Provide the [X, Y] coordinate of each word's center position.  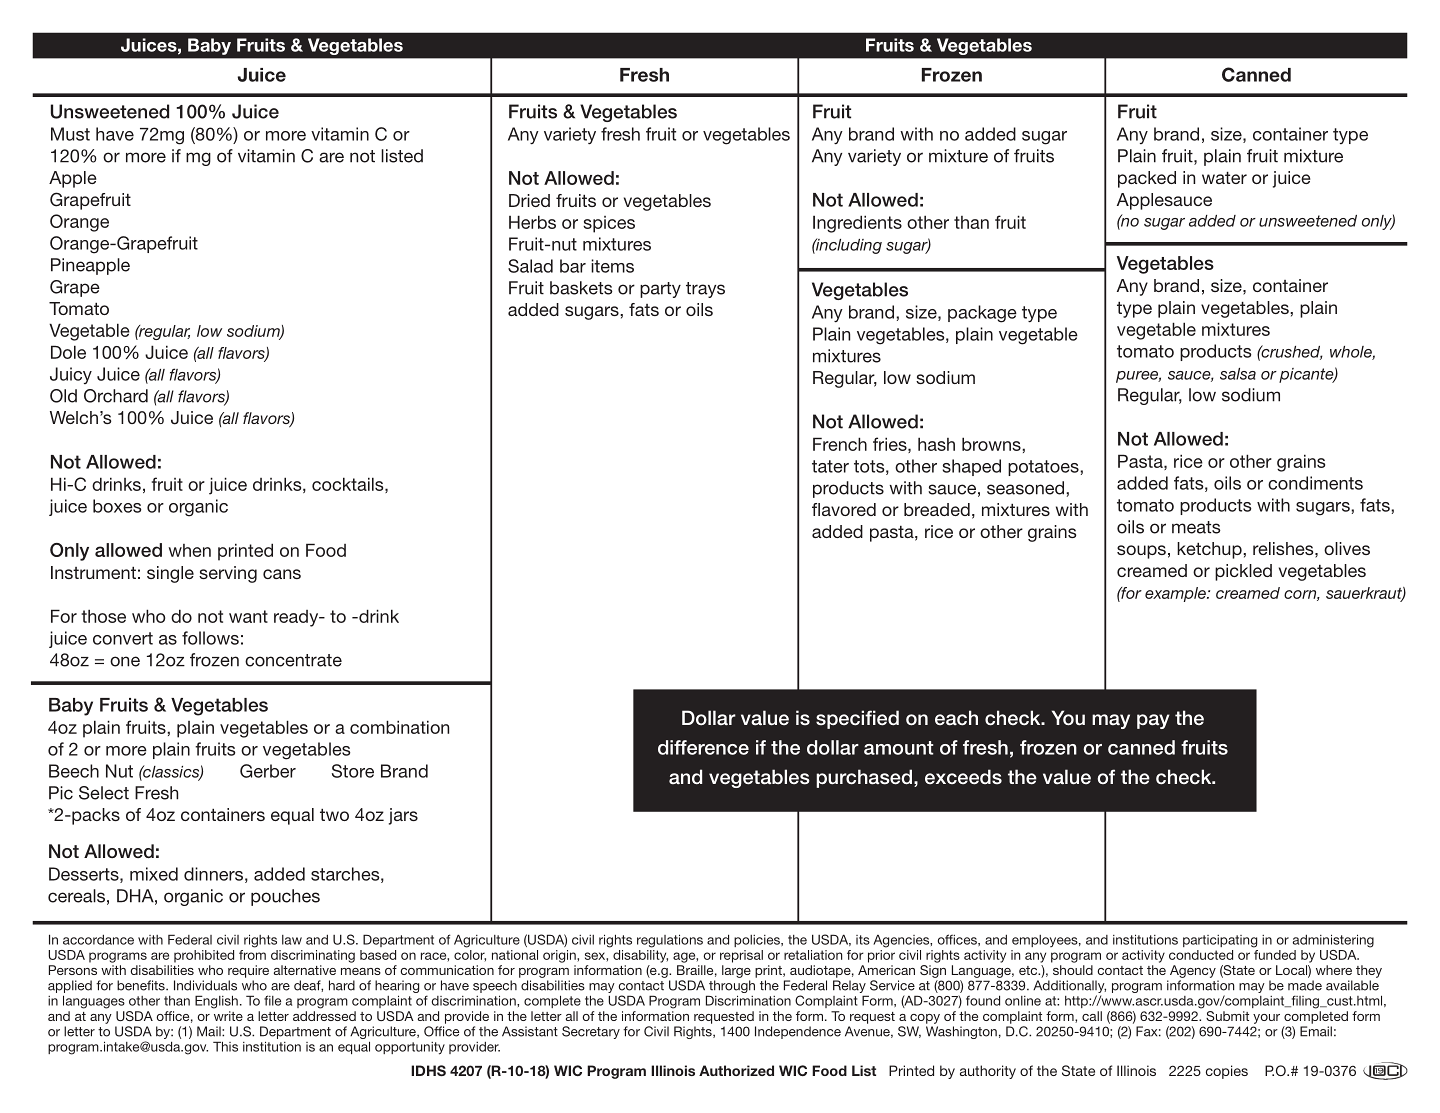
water [1224, 178]
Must [70, 134]
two [334, 815]
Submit [1227, 1016]
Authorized [736, 1070]
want [248, 616]
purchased [864, 778]
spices [609, 224]
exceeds [963, 777]
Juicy [71, 375]
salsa [1238, 374]
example [1176, 594]
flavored [844, 509]
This [225, 1046]
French [840, 444]
